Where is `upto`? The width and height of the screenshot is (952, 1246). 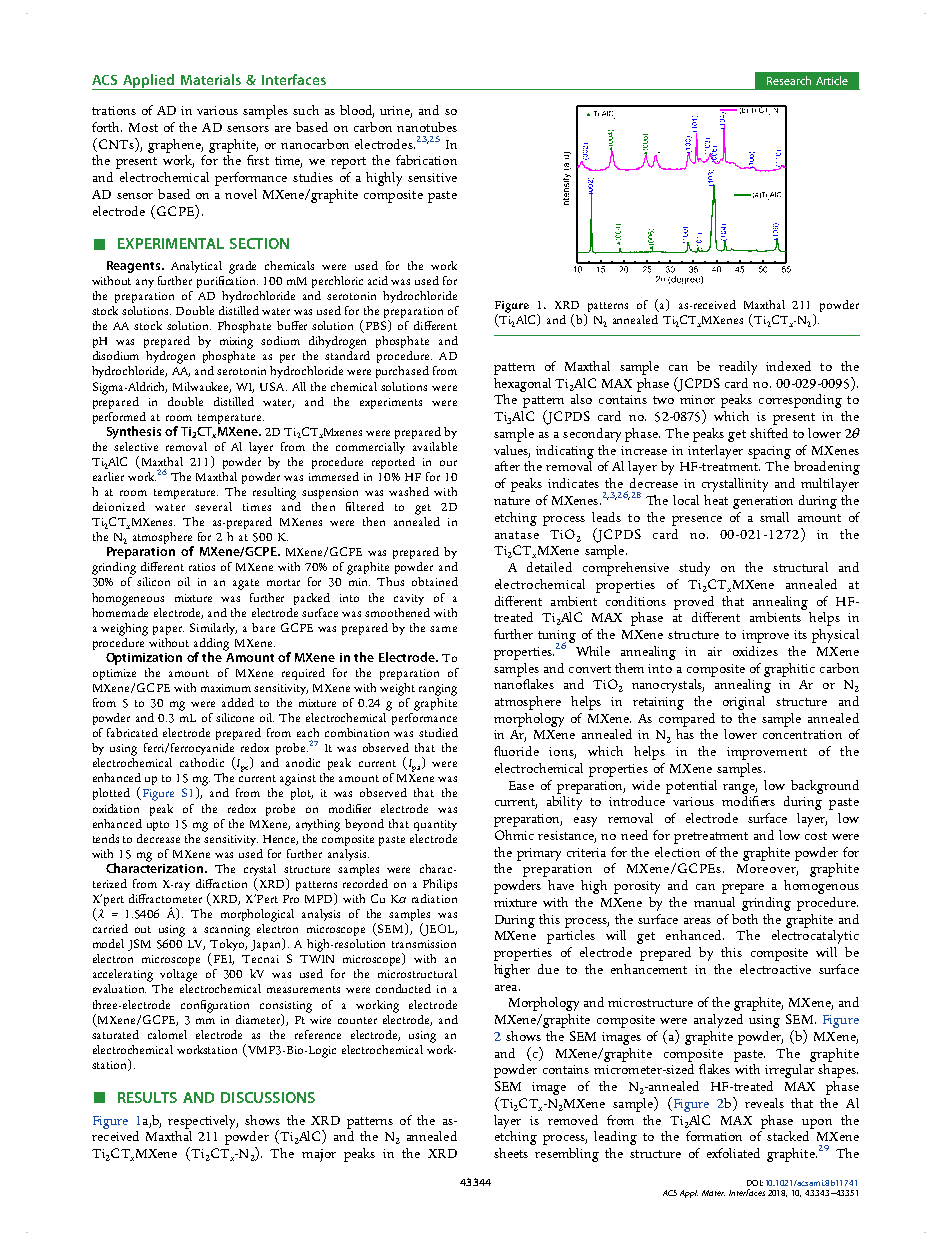 upto is located at coordinates (158, 826).
